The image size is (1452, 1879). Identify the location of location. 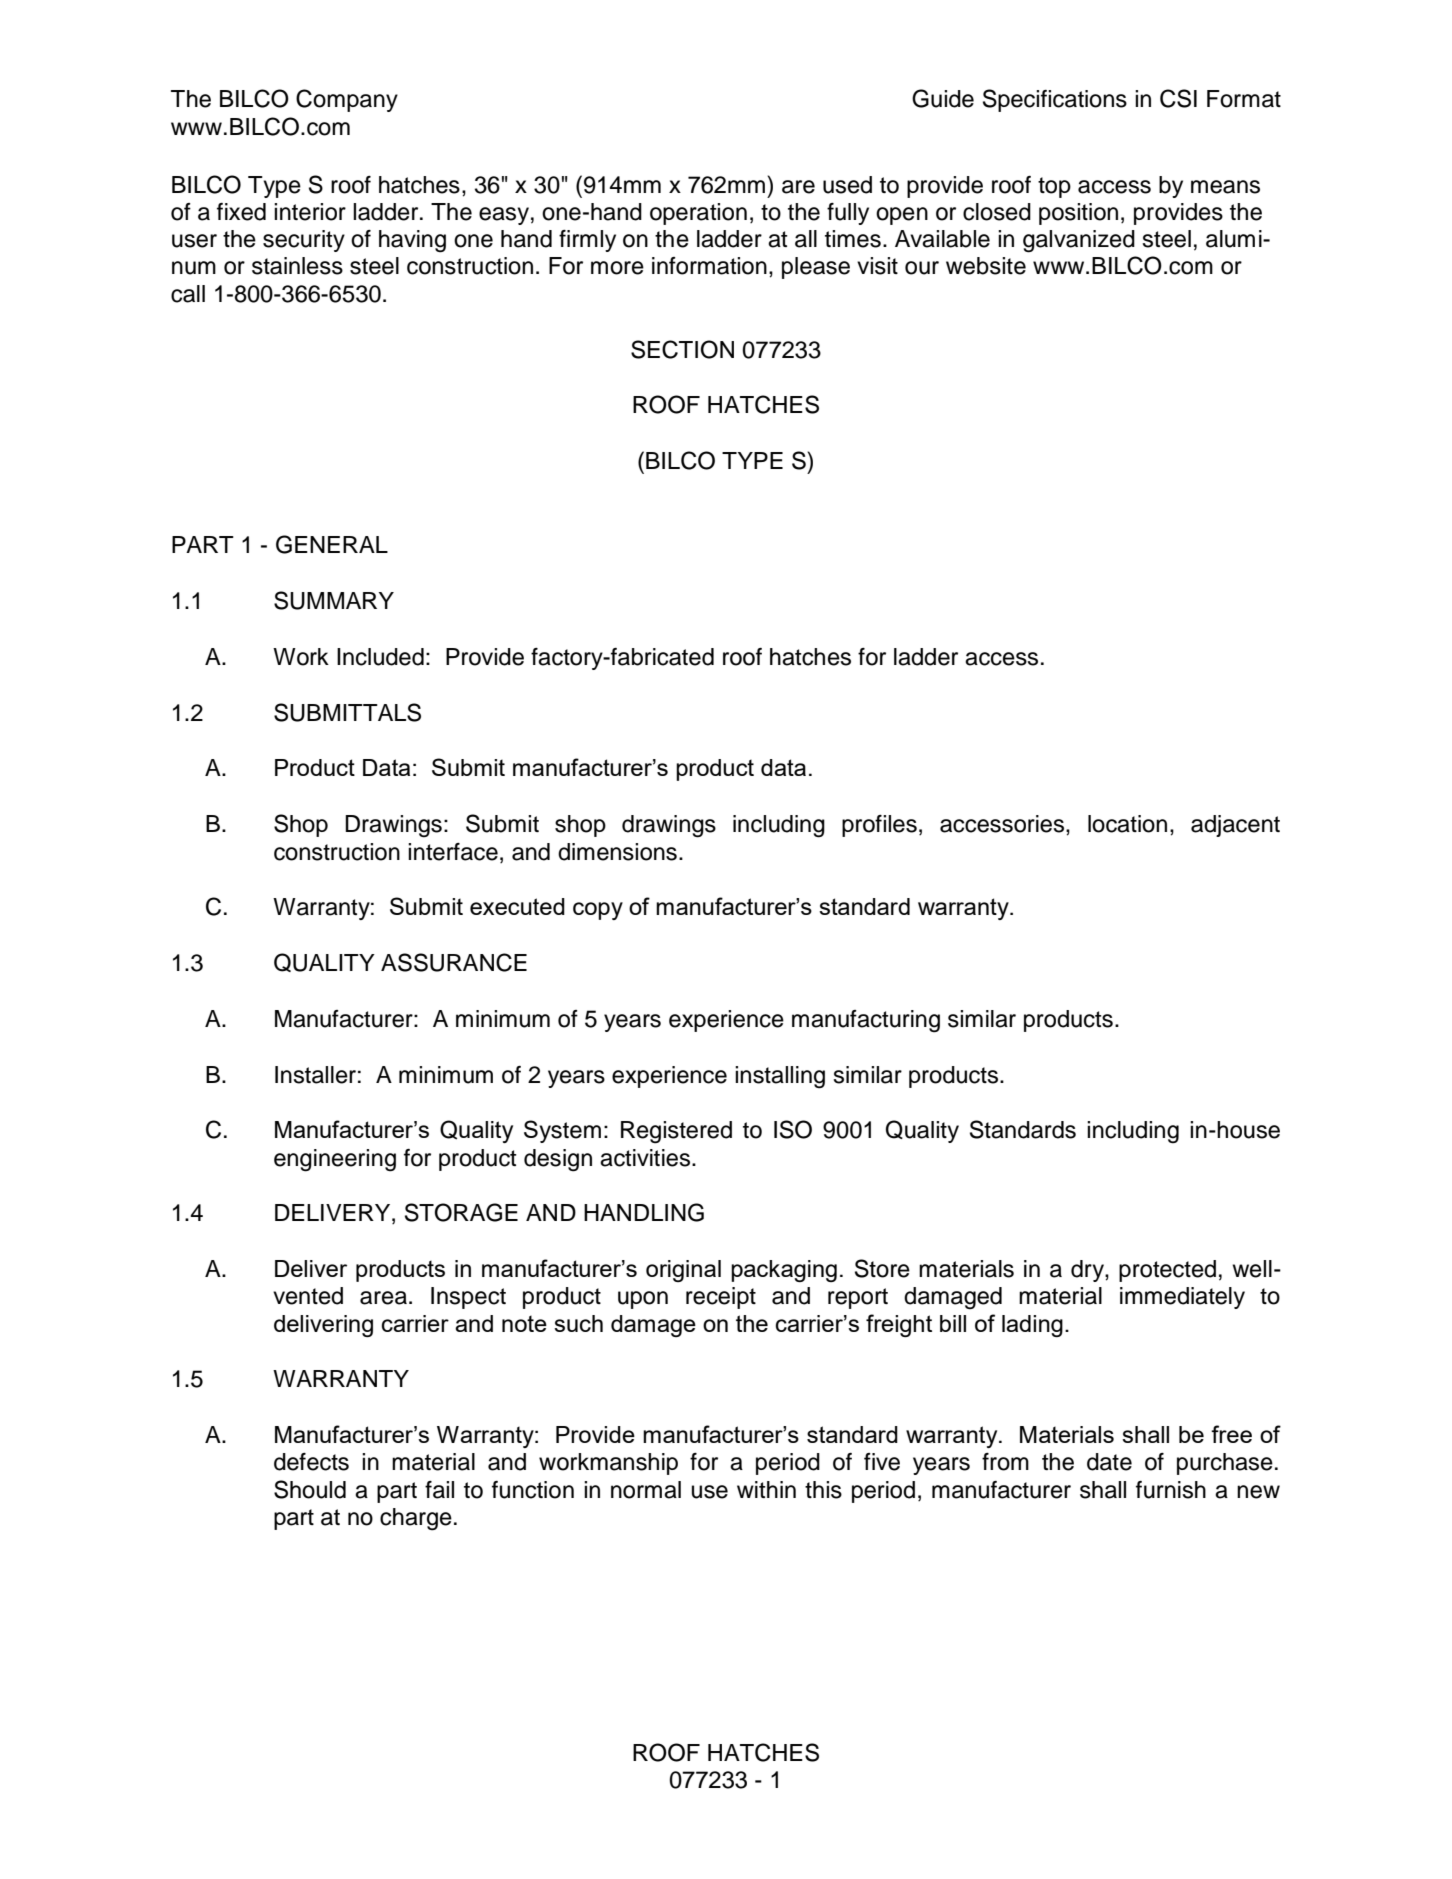
(1127, 824).
